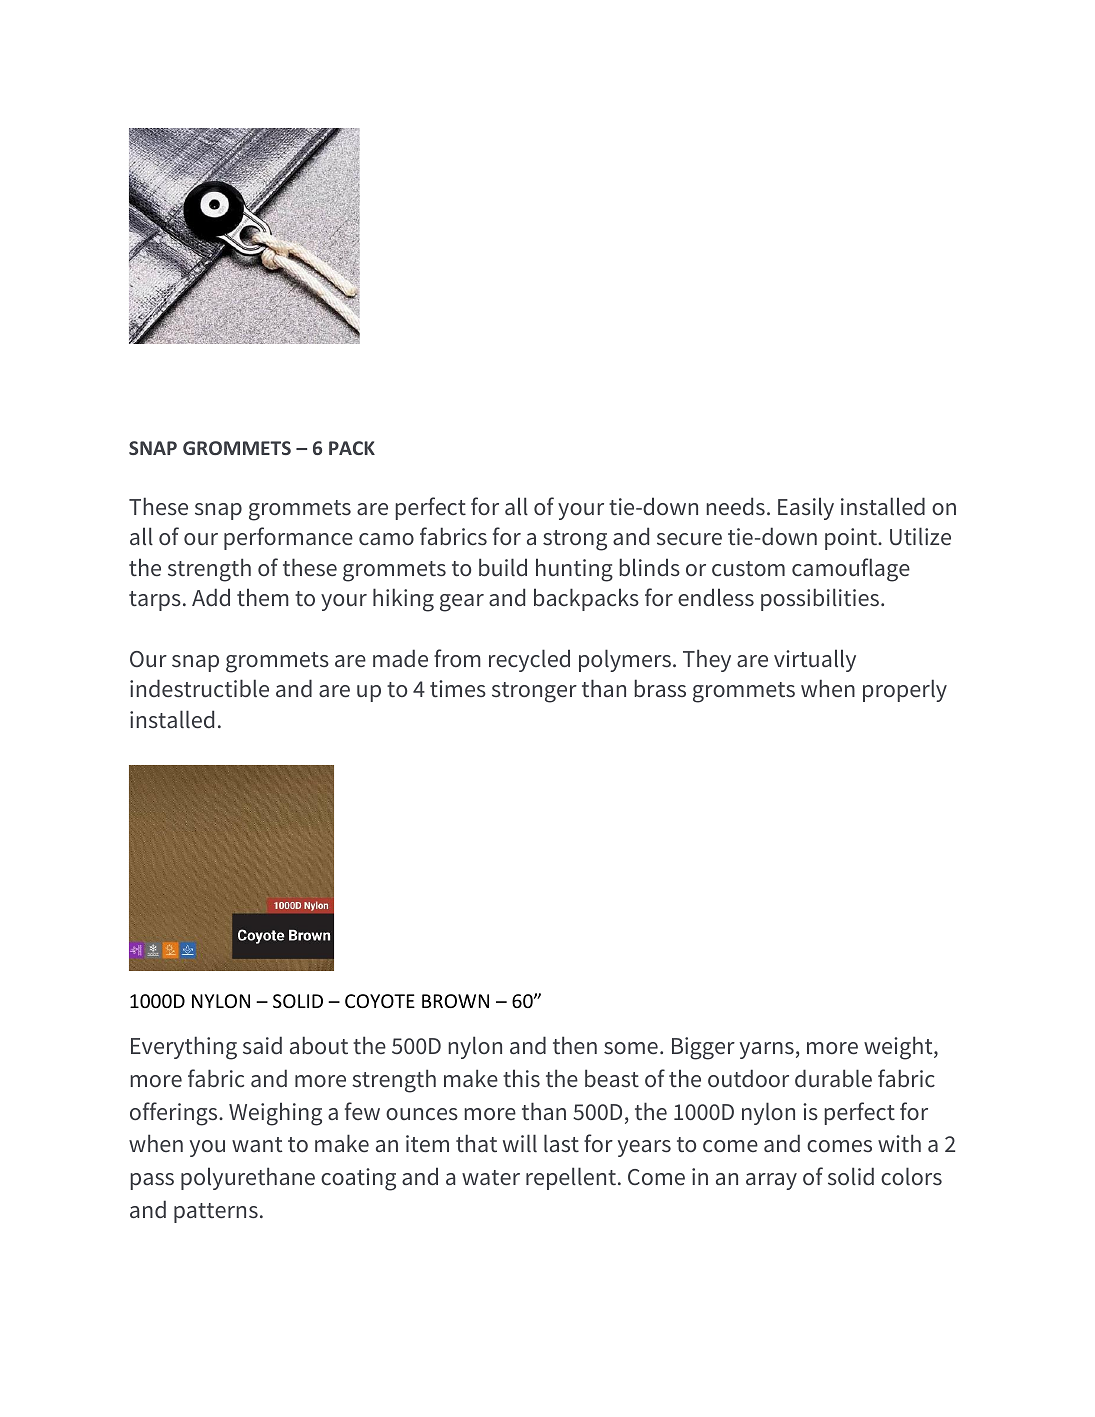  What do you see at coordinates (262, 1045) in the document?
I see `said` at bounding box center [262, 1045].
